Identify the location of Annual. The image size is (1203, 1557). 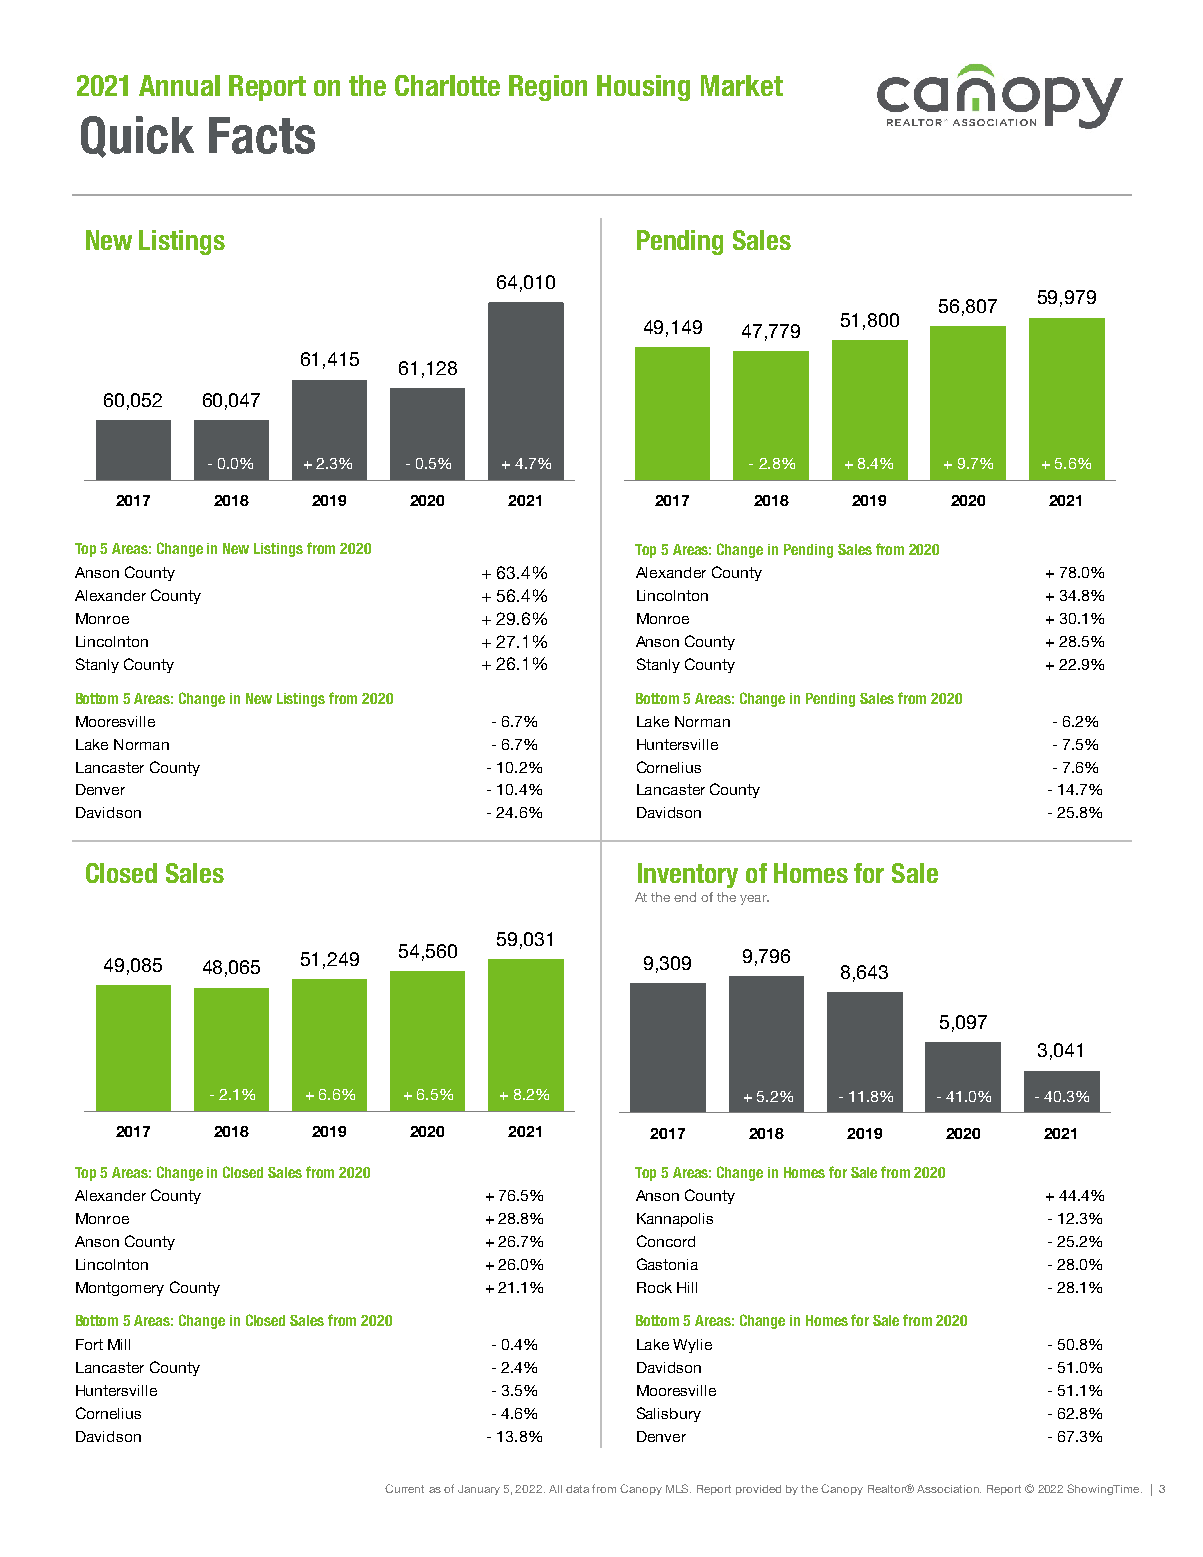
(179, 85).
